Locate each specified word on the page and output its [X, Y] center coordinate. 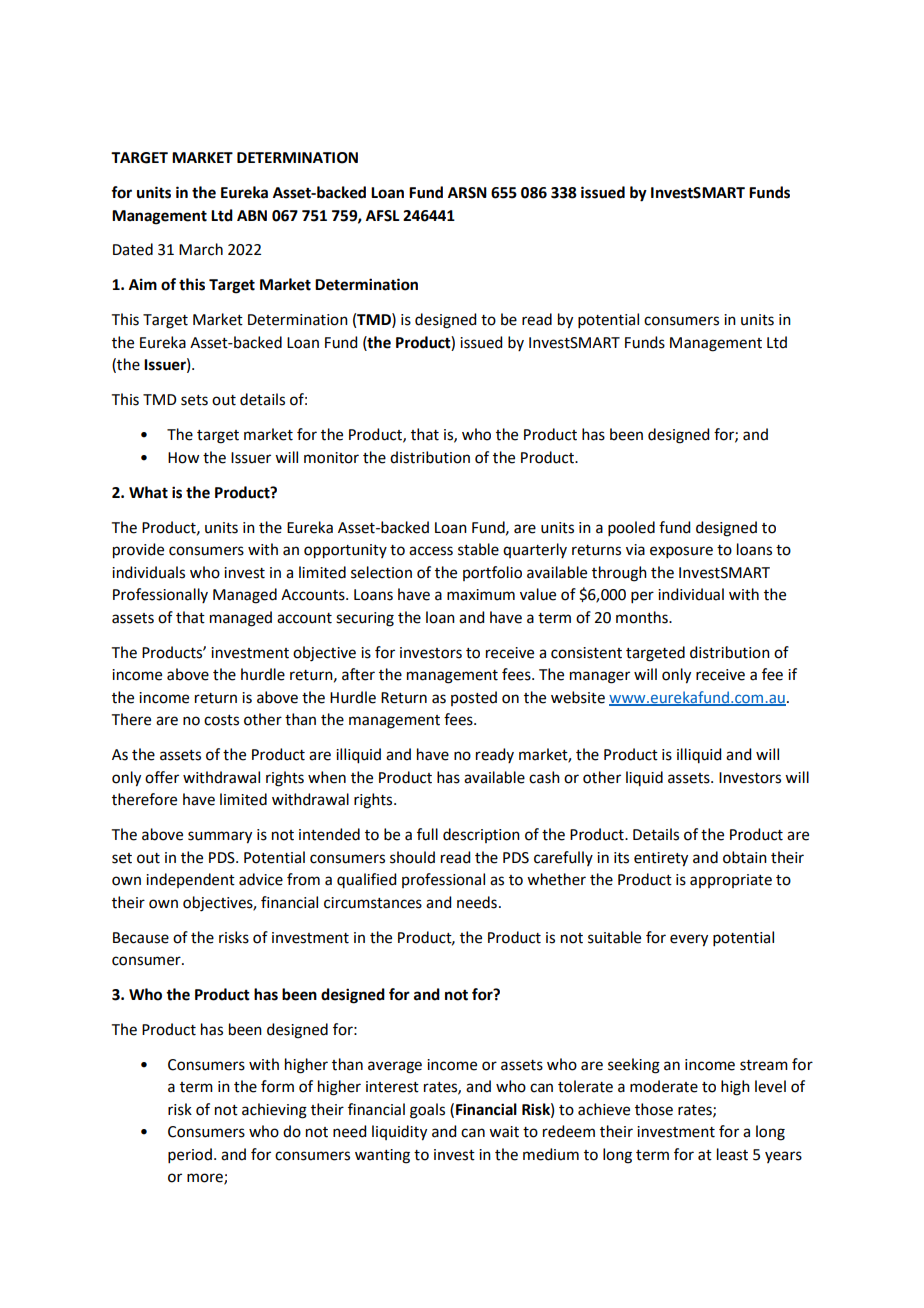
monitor [331, 458]
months [643, 617]
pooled [631, 528]
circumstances [373, 903]
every [689, 940]
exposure [681, 552]
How [183, 458]
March [201, 249]
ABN [252, 215]
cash [544, 777]
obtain [745, 857]
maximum [481, 595]
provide [138, 551]
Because [141, 938]
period [190, 1155]
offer [162, 777]
